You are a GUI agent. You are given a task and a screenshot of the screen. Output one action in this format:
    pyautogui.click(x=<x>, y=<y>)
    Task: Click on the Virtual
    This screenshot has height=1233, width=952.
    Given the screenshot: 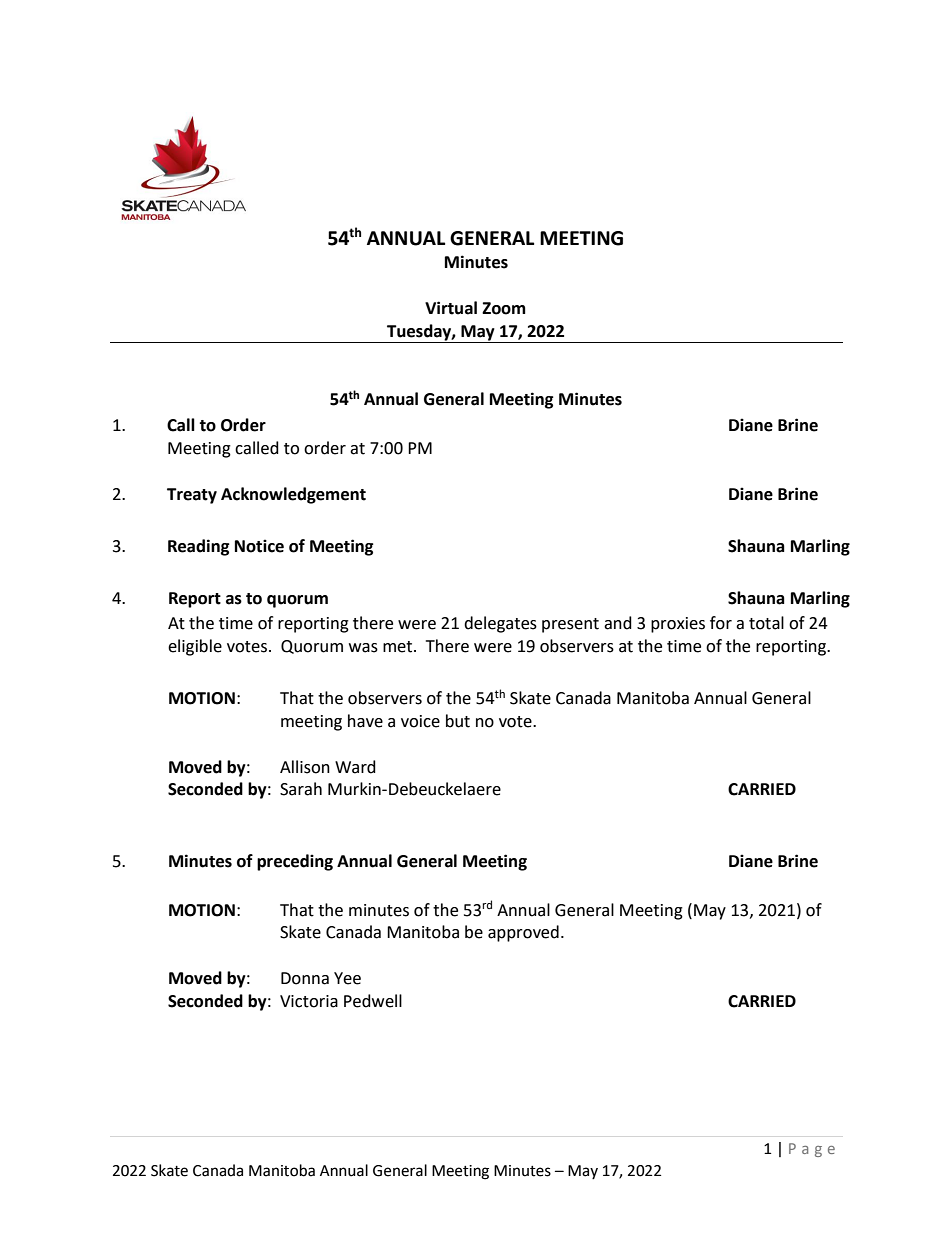 What is the action you would take?
    pyautogui.click(x=451, y=308)
